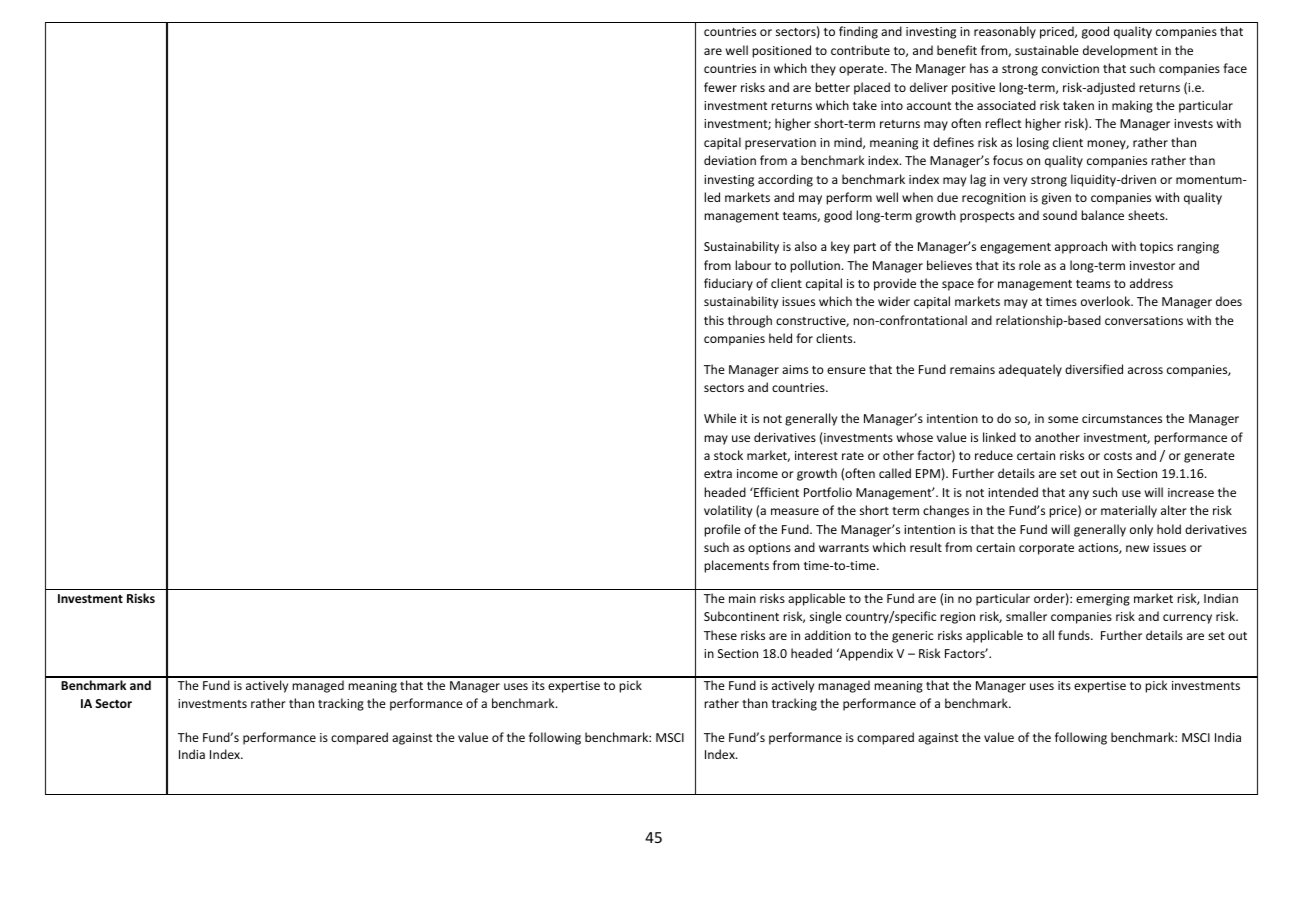 The height and width of the screenshot is (924, 1308). Describe the element at coordinates (741, 616) in the screenshot. I see `Subcontinent` at that location.
